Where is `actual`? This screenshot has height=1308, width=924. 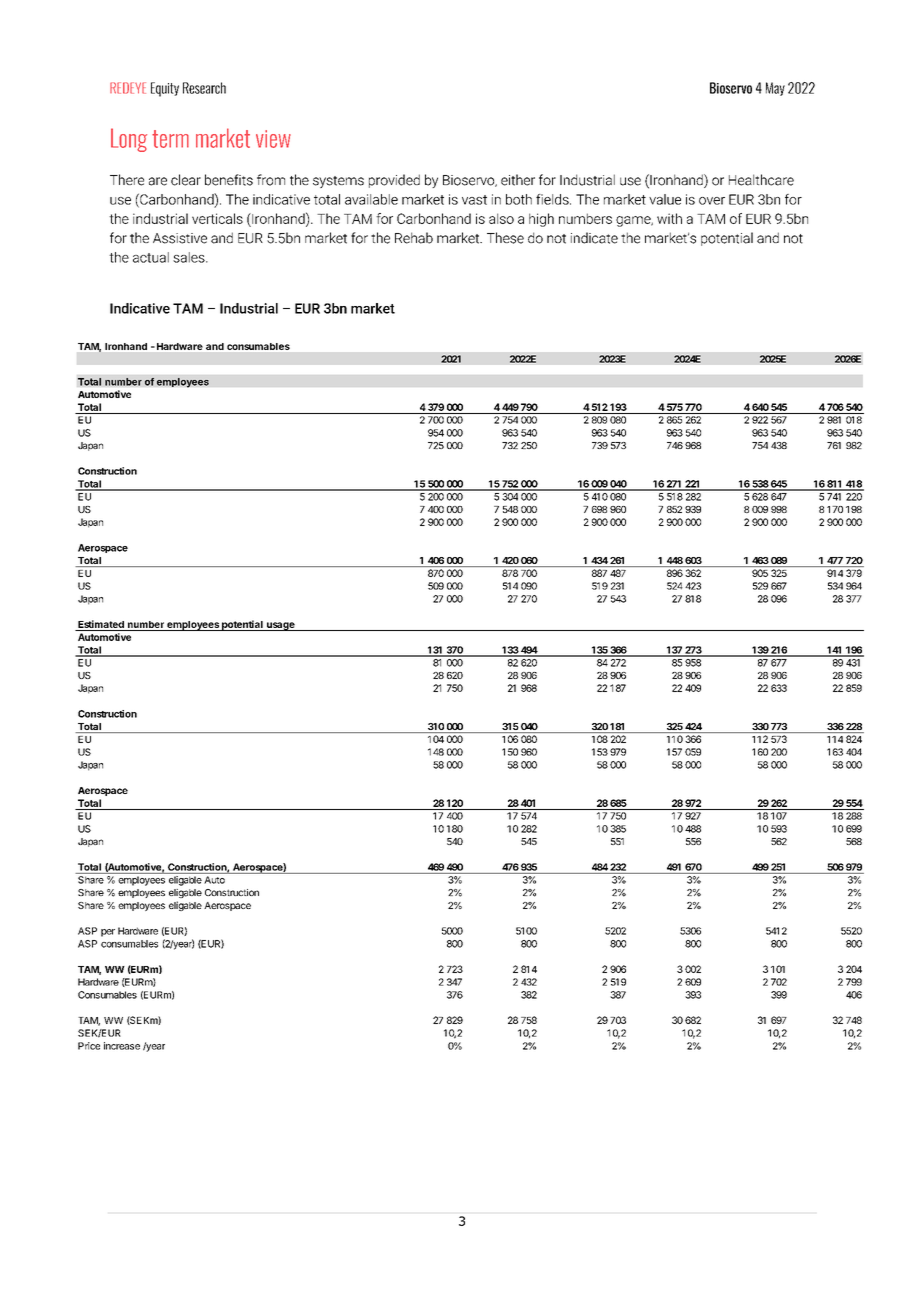 actual is located at coordinates (151, 257).
